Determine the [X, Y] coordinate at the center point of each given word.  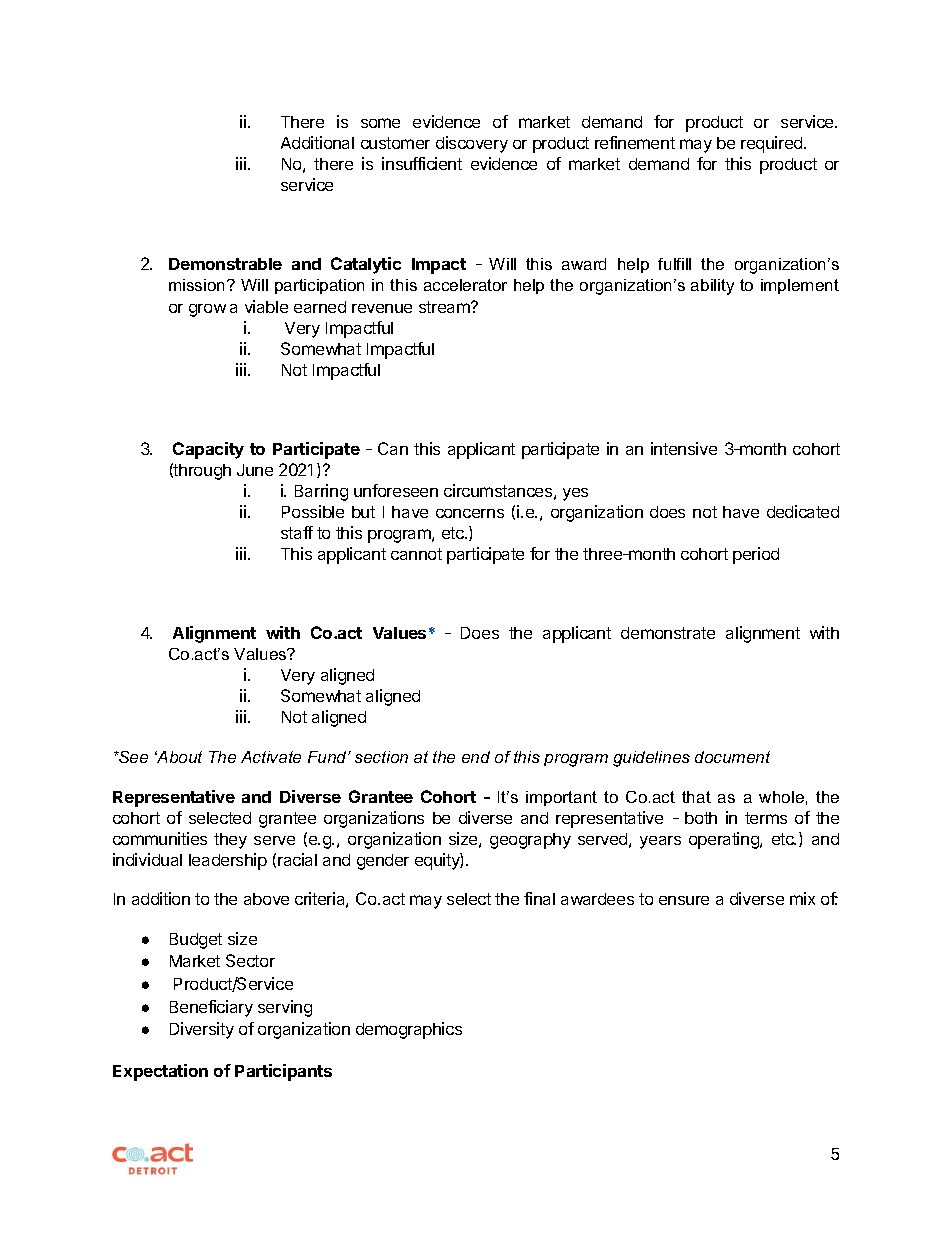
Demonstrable [225, 264]
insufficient [422, 163]
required [771, 144]
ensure [684, 900]
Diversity [202, 1030]
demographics [409, 1030]
